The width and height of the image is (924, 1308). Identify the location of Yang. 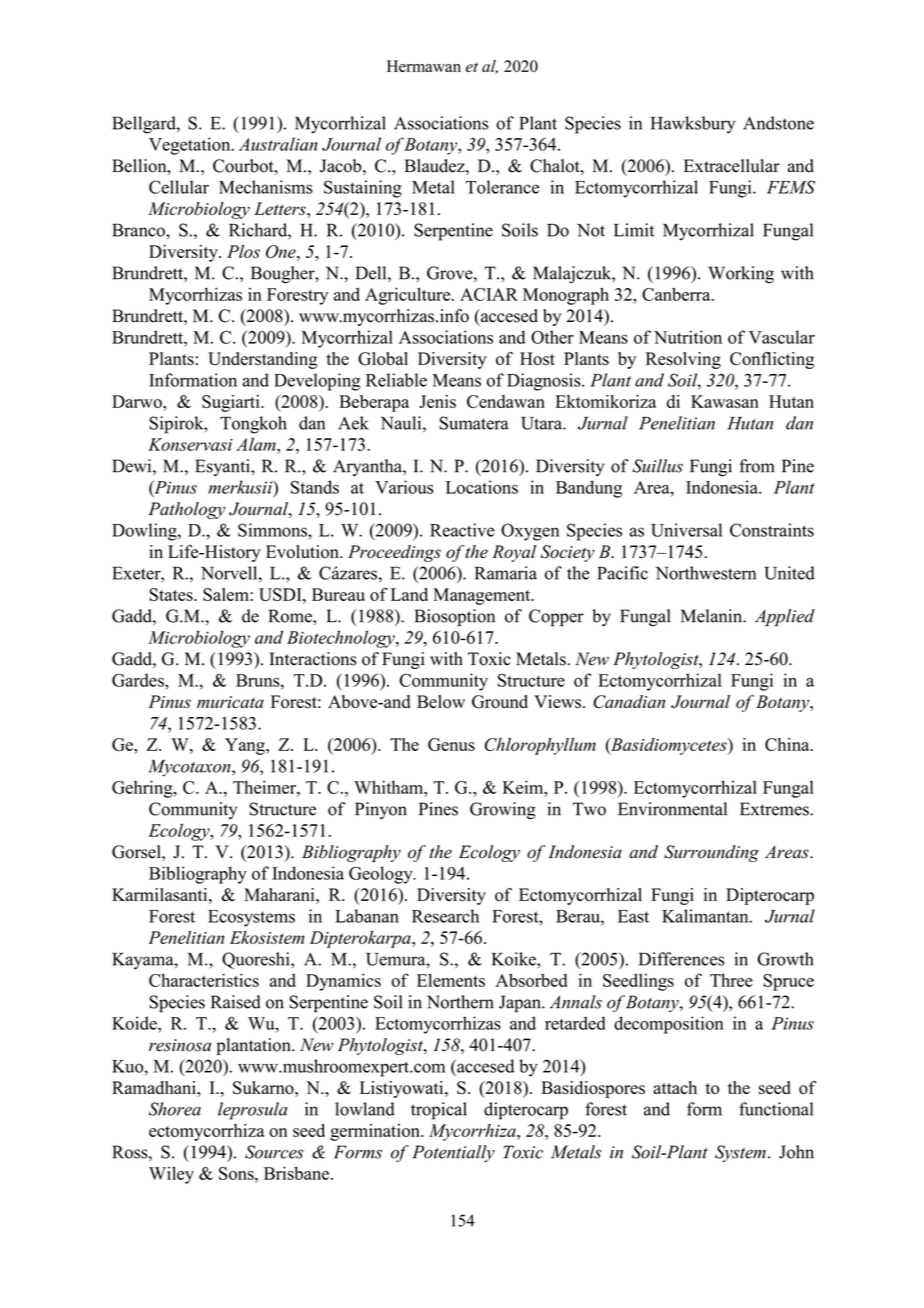
(246, 746).
